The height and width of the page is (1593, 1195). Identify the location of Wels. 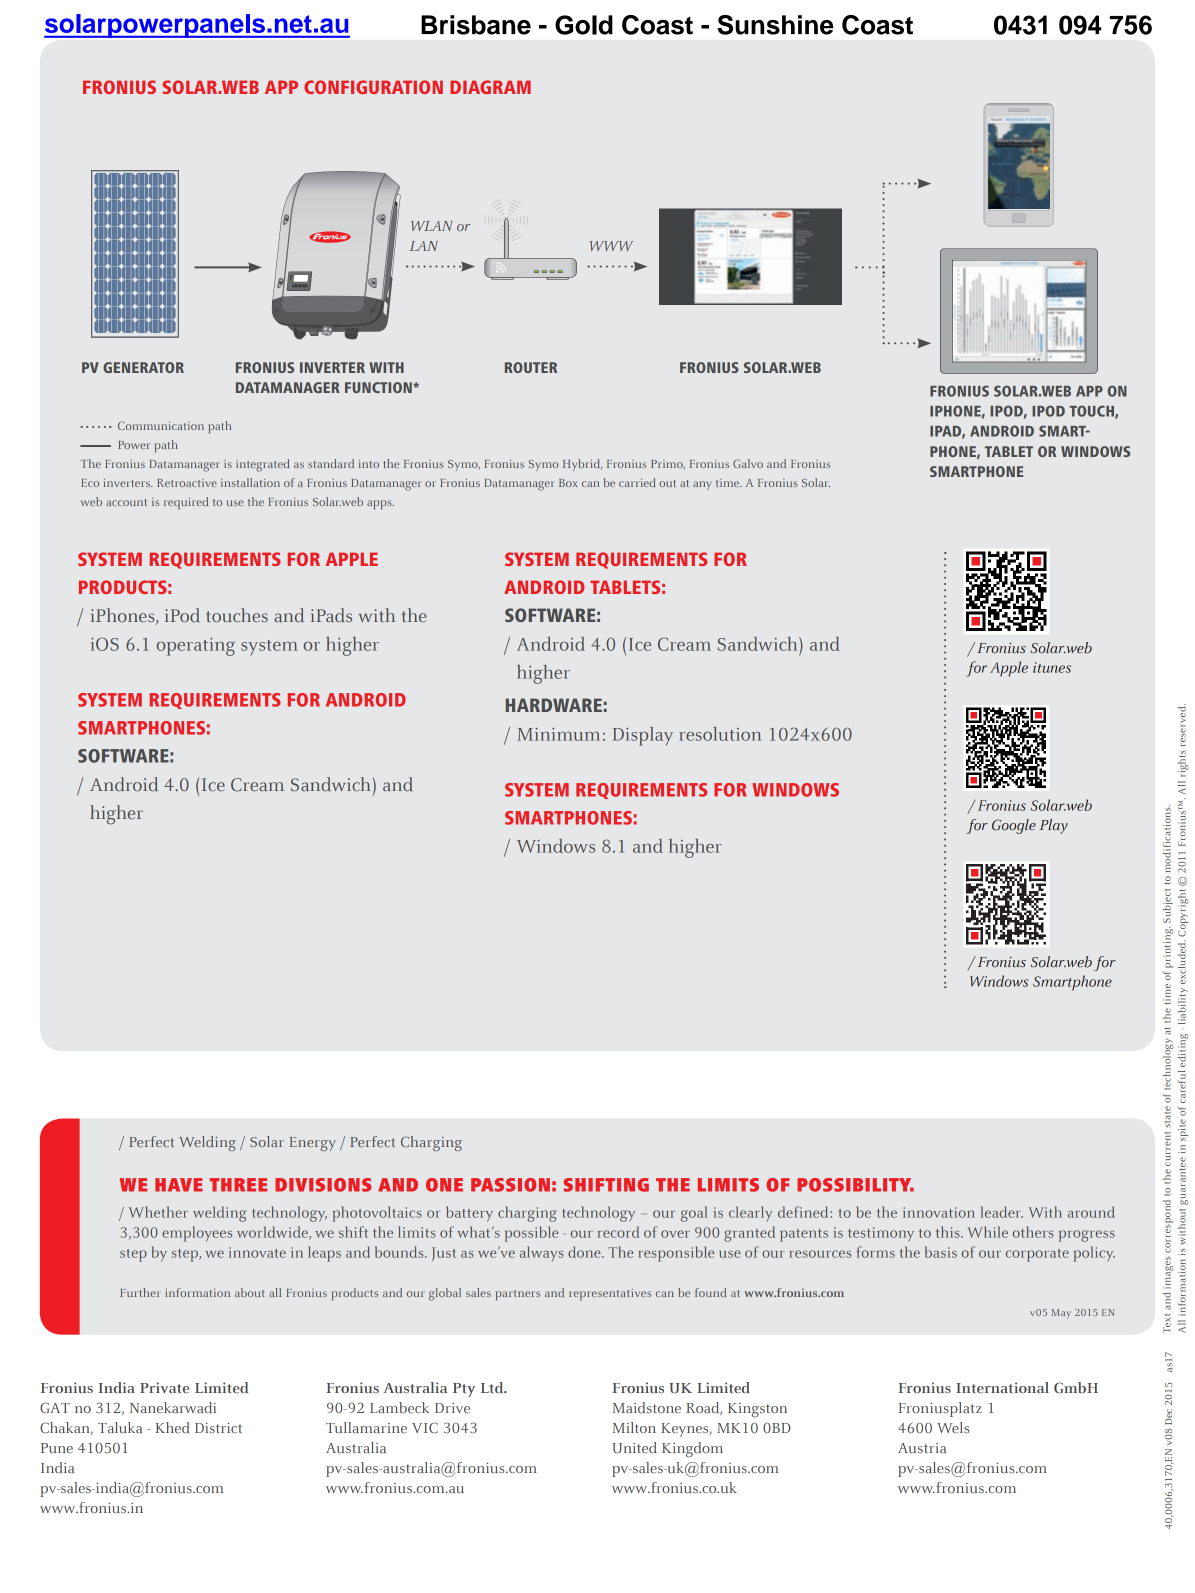
(953, 1427).
